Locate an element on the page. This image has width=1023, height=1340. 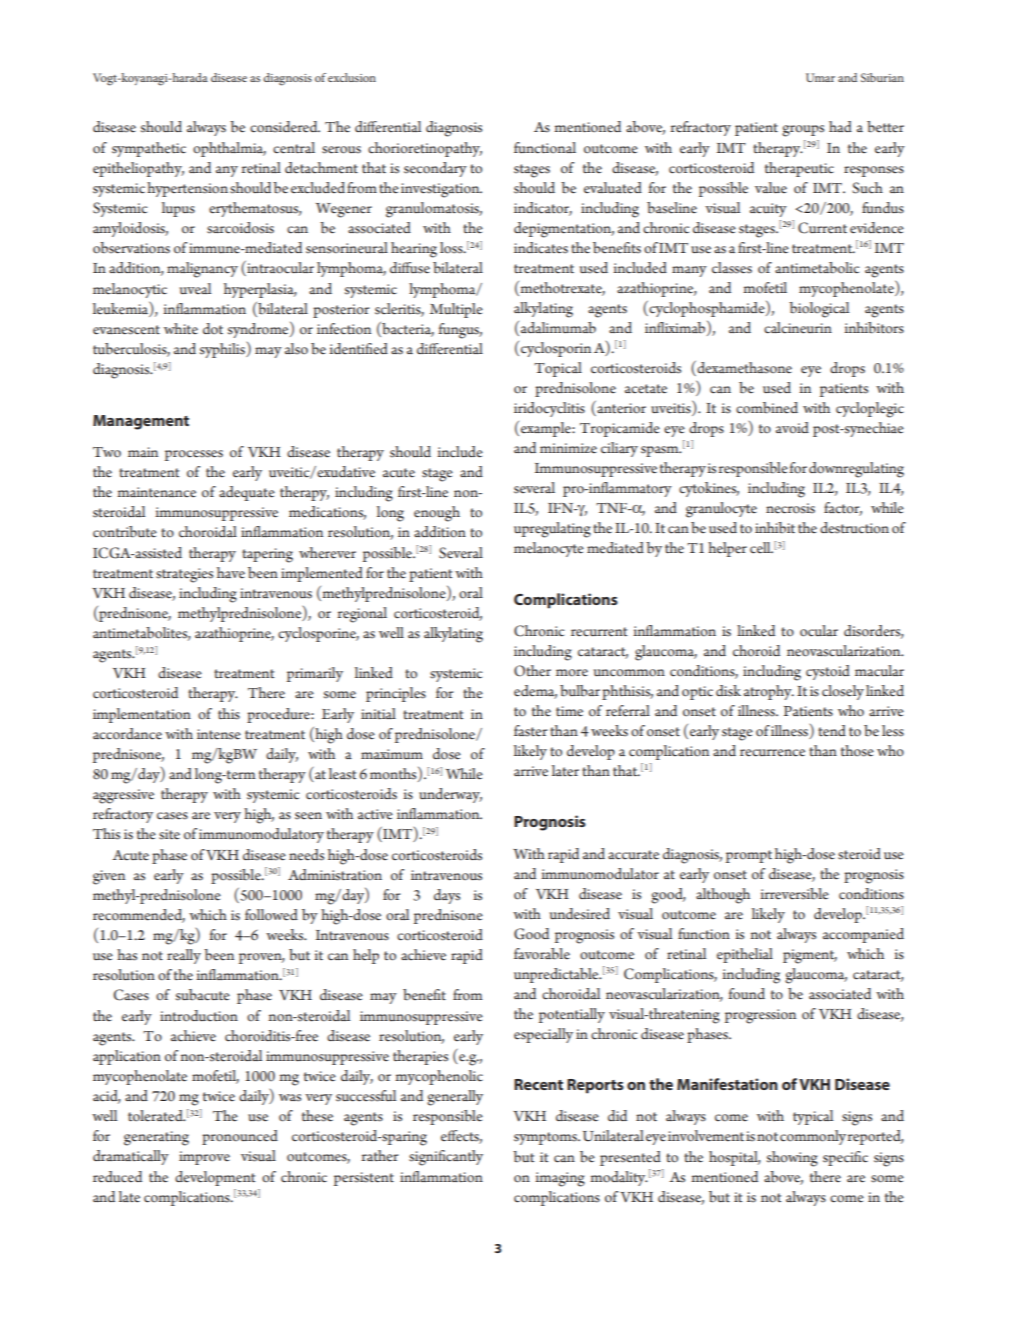
secondary is located at coordinates (435, 169).
